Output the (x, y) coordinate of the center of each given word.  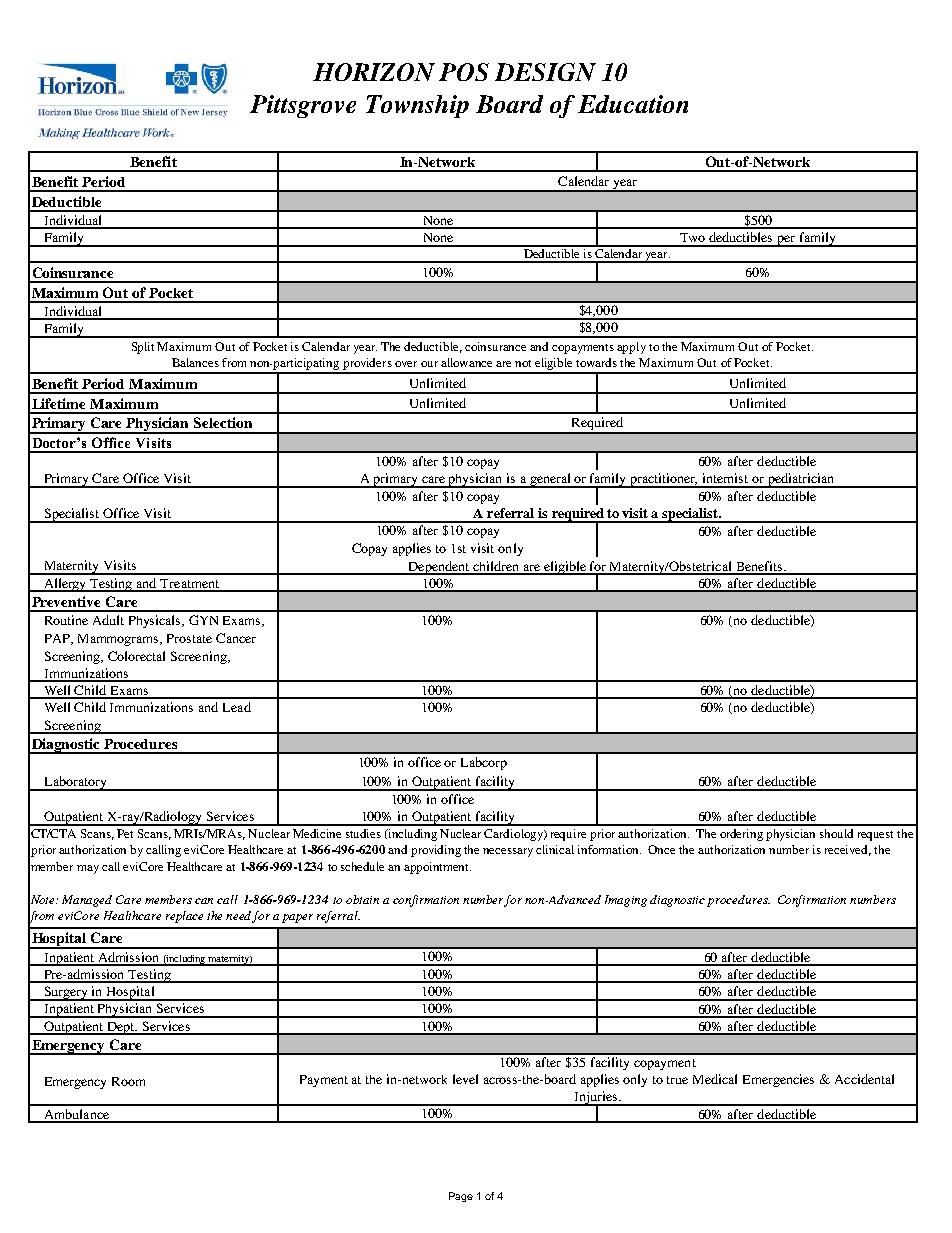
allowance (466, 362)
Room (128, 1081)
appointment (437, 868)
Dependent (439, 568)
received (848, 850)
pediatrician (801, 480)
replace (184, 917)
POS (464, 72)
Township (417, 106)
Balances (195, 362)
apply (631, 348)
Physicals (156, 621)
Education (633, 104)
